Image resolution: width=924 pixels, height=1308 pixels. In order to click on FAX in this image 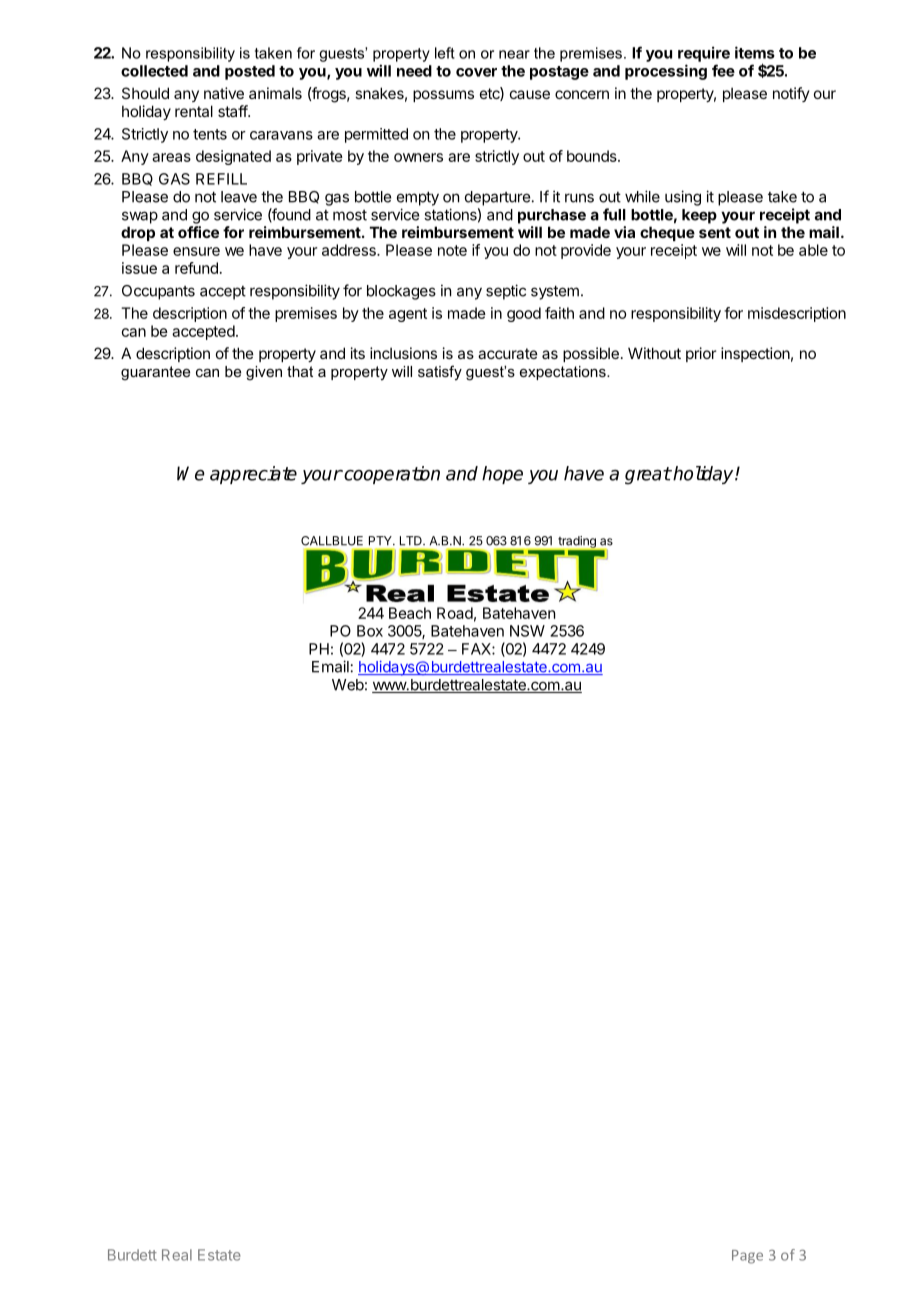, I will do `click(477, 649)`.
